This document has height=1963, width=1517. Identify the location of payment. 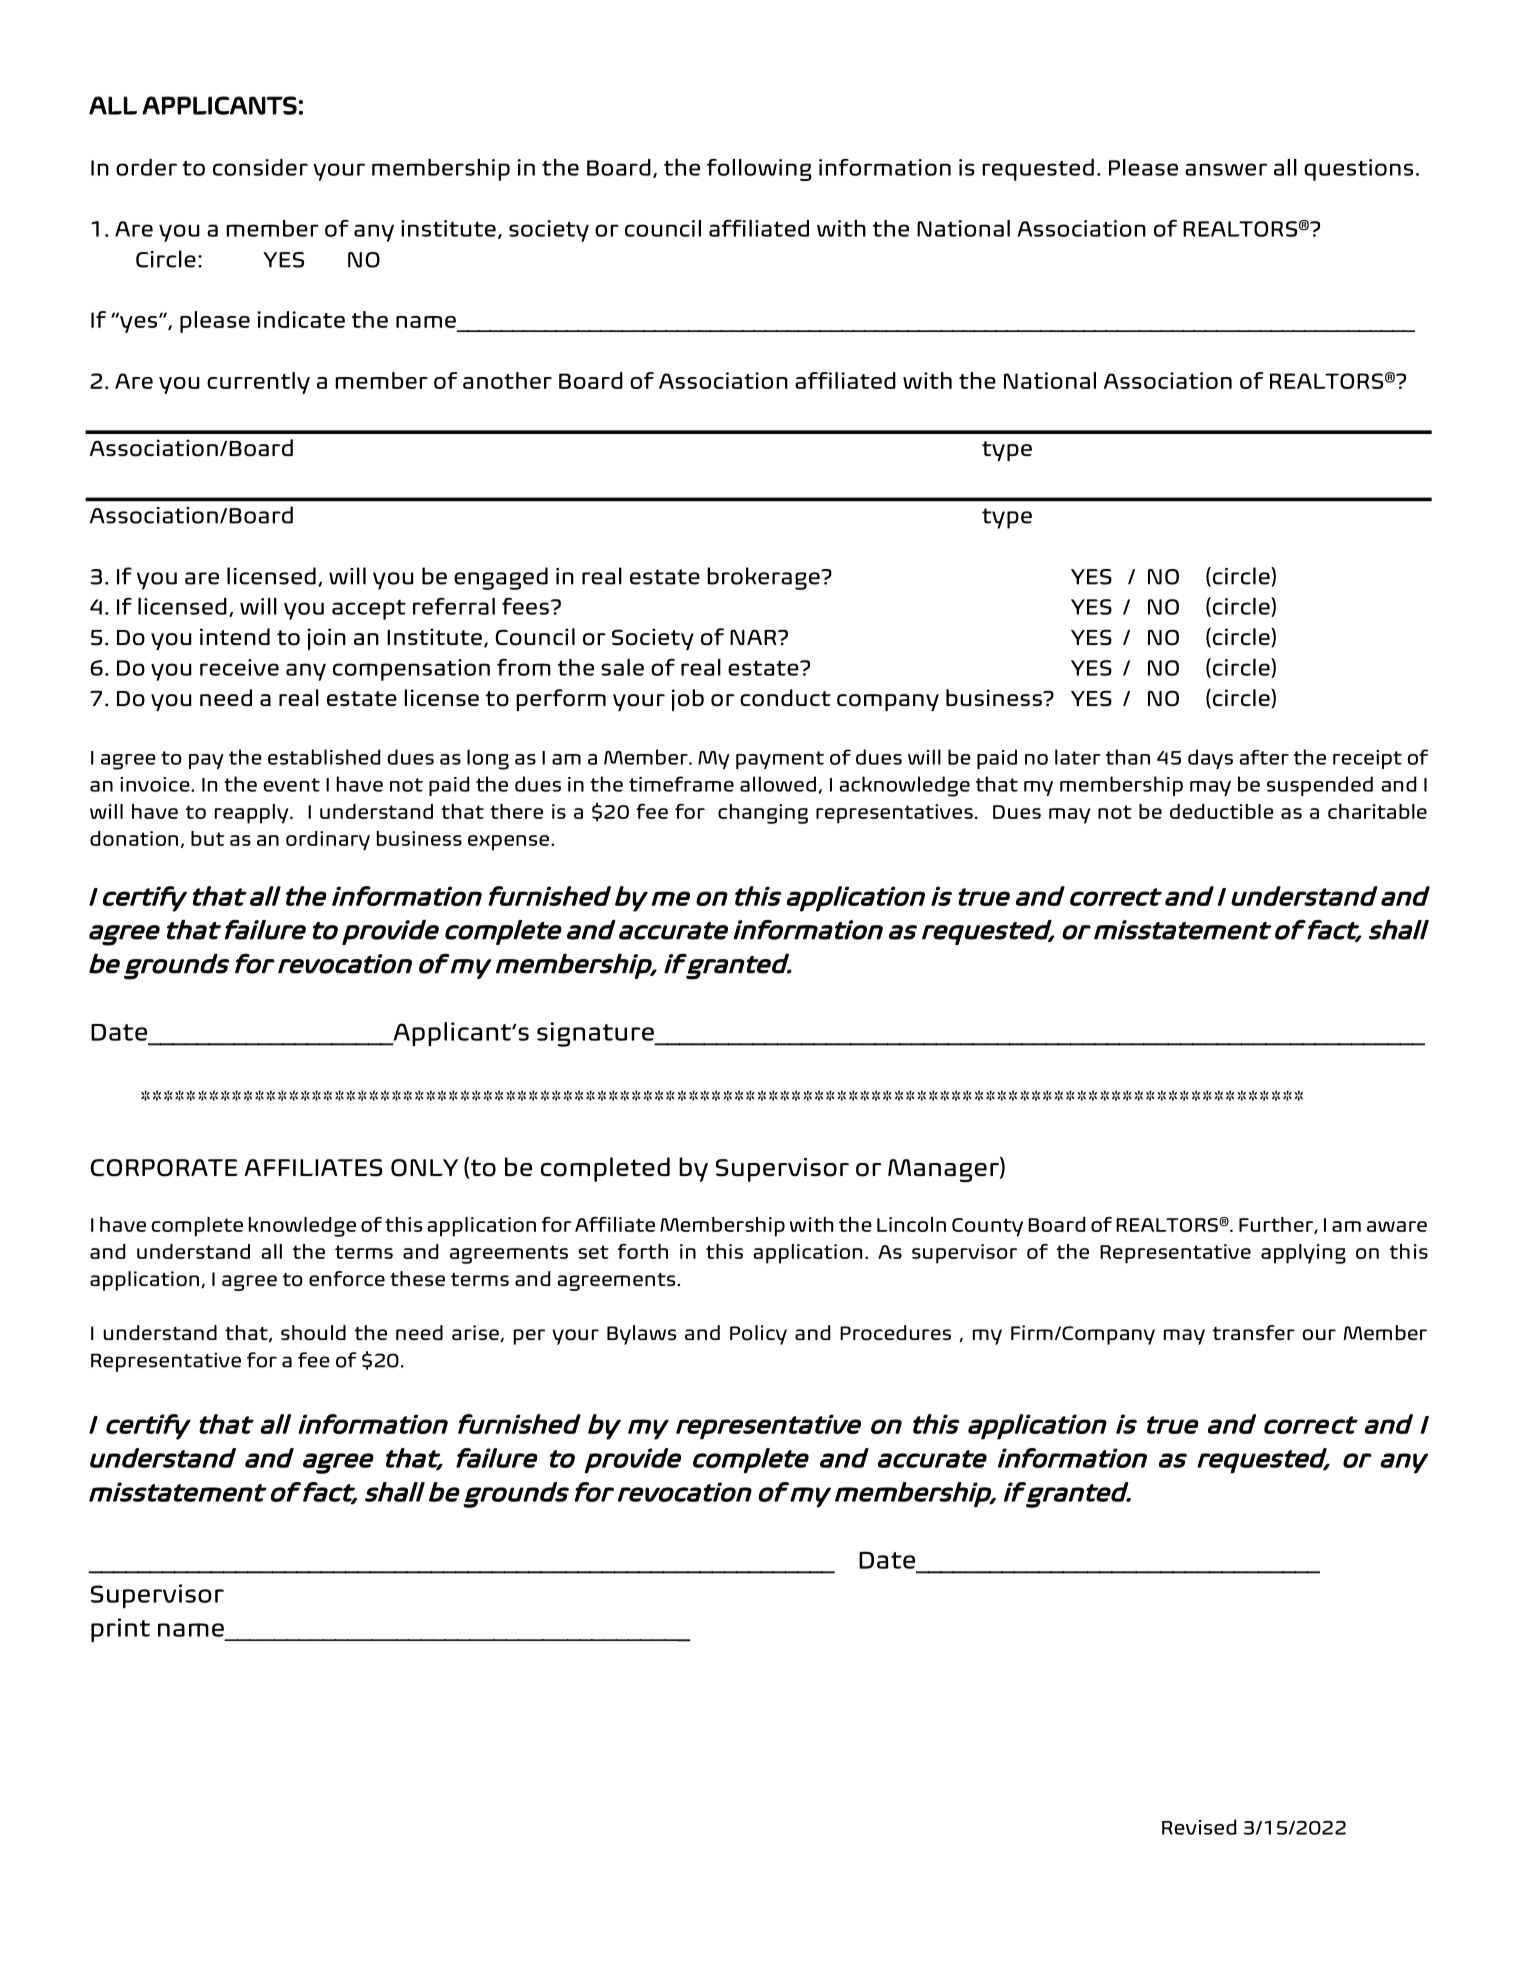
(780, 760).
